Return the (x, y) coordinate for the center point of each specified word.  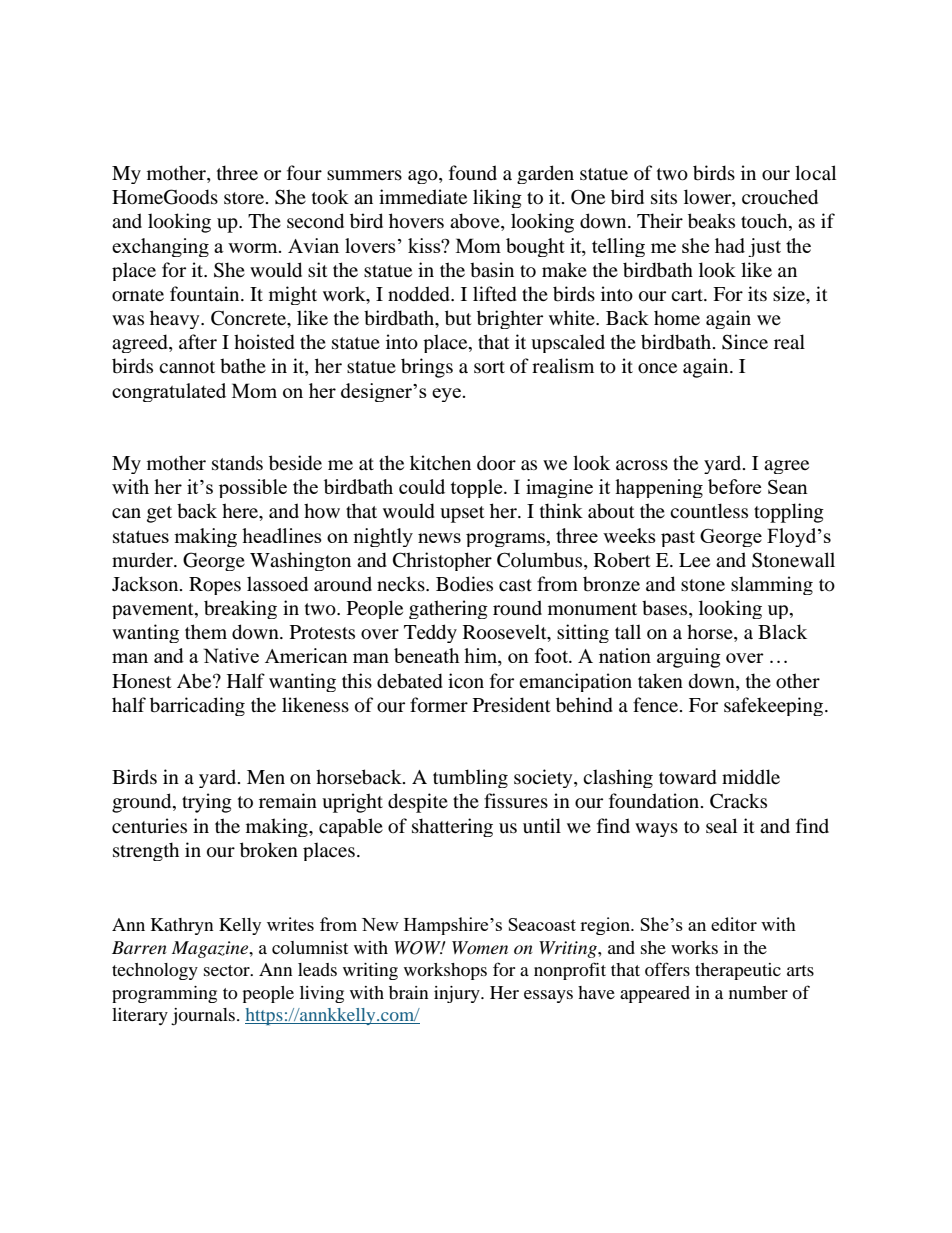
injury (458, 994)
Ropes (215, 586)
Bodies (464, 584)
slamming (772, 585)
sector (228, 970)
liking (497, 198)
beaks (711, 221)
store (245, 198)
